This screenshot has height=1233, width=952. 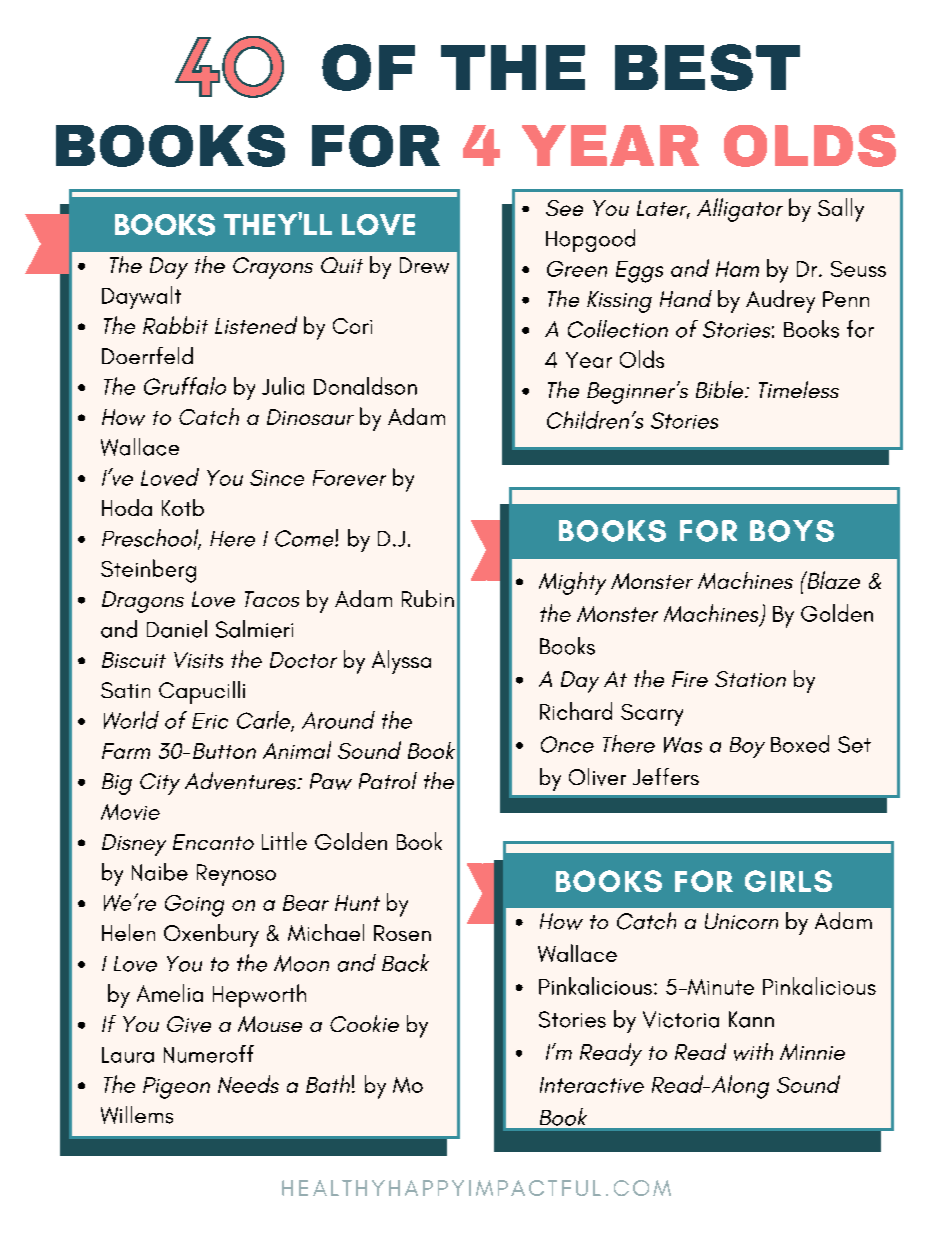 I want to click on Steinberg, so click(x=148, y=571).
